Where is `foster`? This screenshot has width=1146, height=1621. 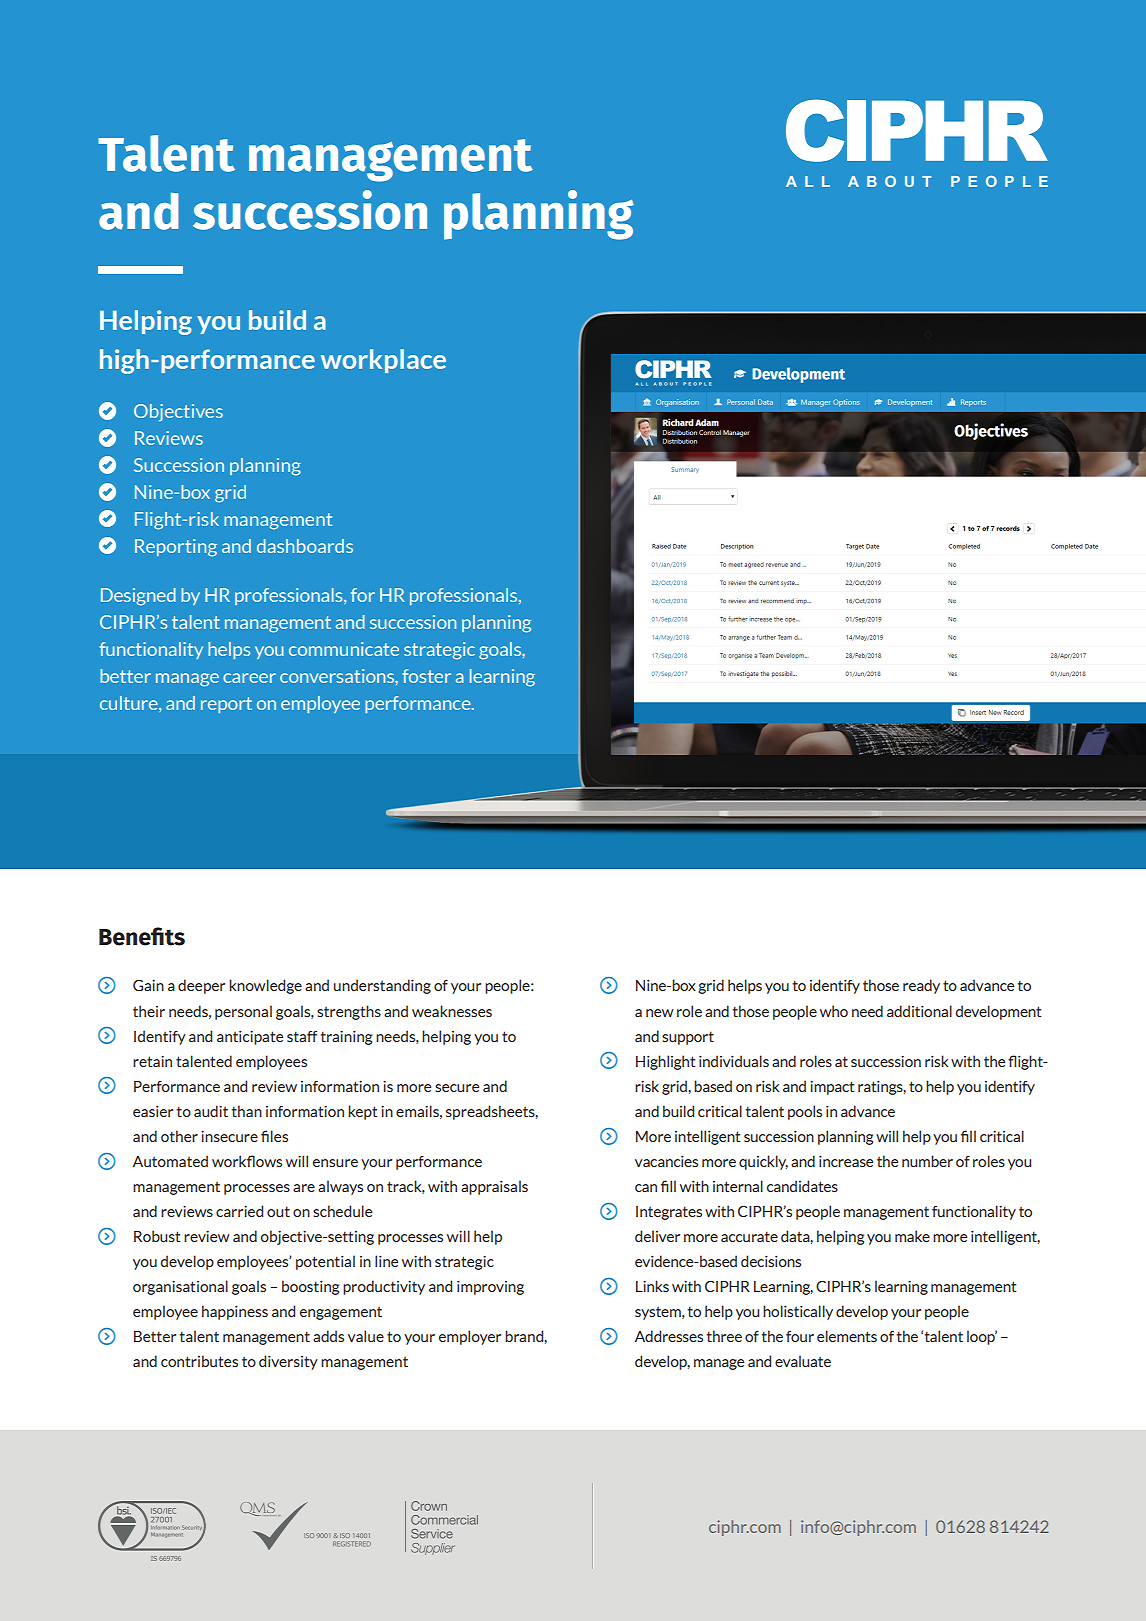
foster is located at coordinates (426, 676).
